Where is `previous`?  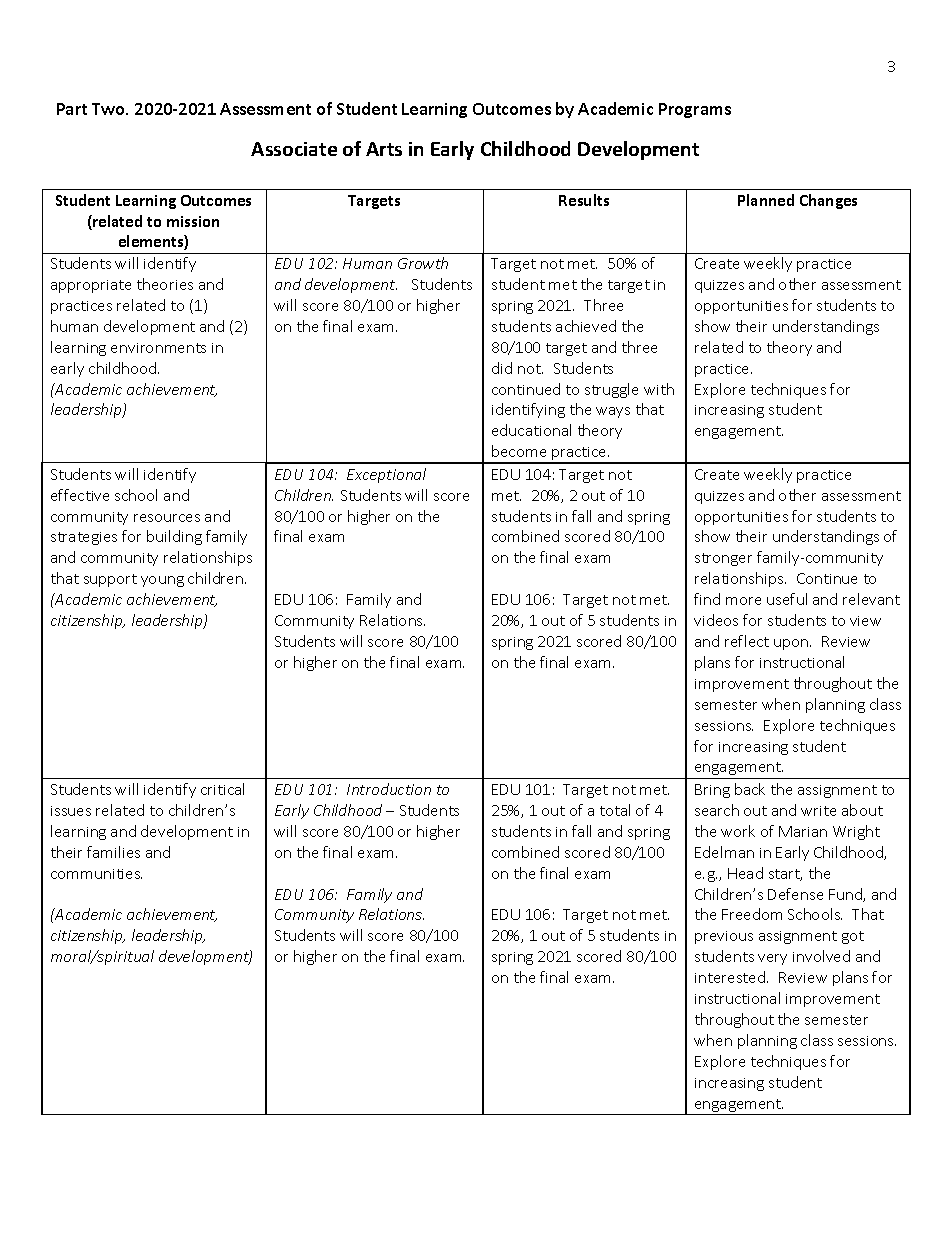 previous is located at coordinates (724, 937).
